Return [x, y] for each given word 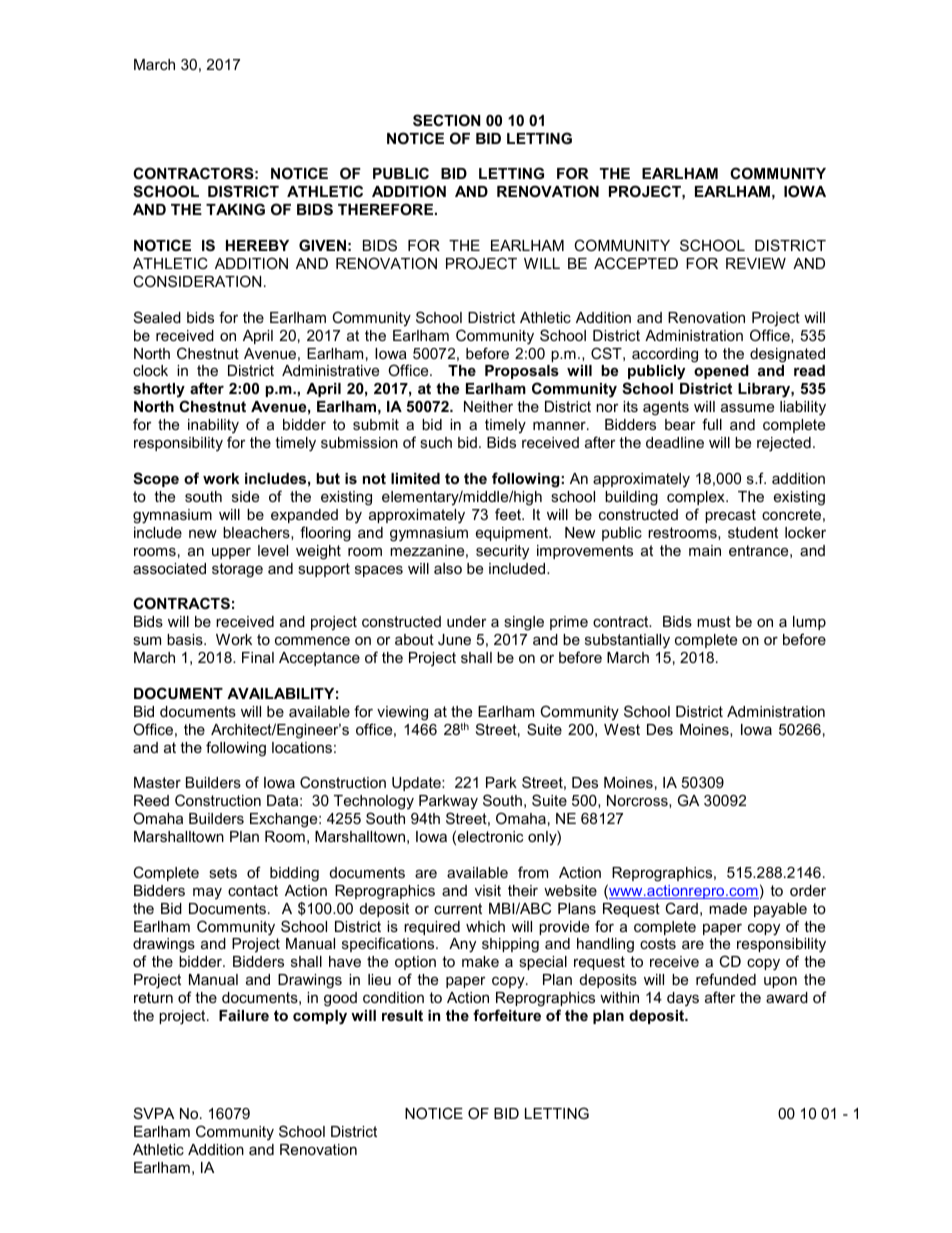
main [705, 550]
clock [150, 370]
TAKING [235, 209]
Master [157, 782]
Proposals [522, 374]
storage [237, 570]
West [622, 729]
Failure [244, 1015]
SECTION [446, 120]
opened [721, 372]
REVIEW [756, 263]
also [448, 568]
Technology [374, 802]
